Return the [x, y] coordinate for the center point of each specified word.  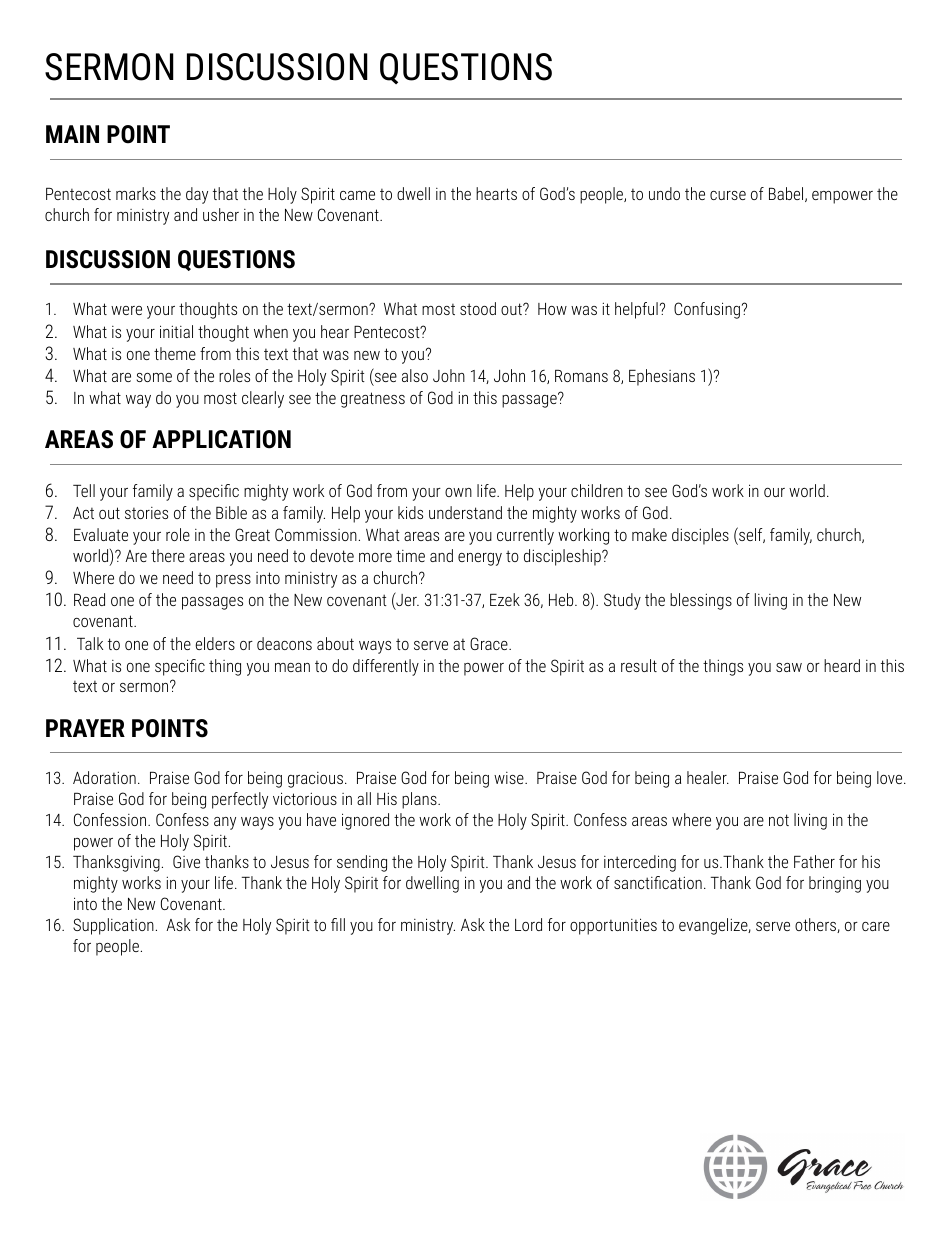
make [649, 534]
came [357, 195]
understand [465, 512]
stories [146, 513]
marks [136, 193]
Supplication [113, 926]
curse [728, 195]
